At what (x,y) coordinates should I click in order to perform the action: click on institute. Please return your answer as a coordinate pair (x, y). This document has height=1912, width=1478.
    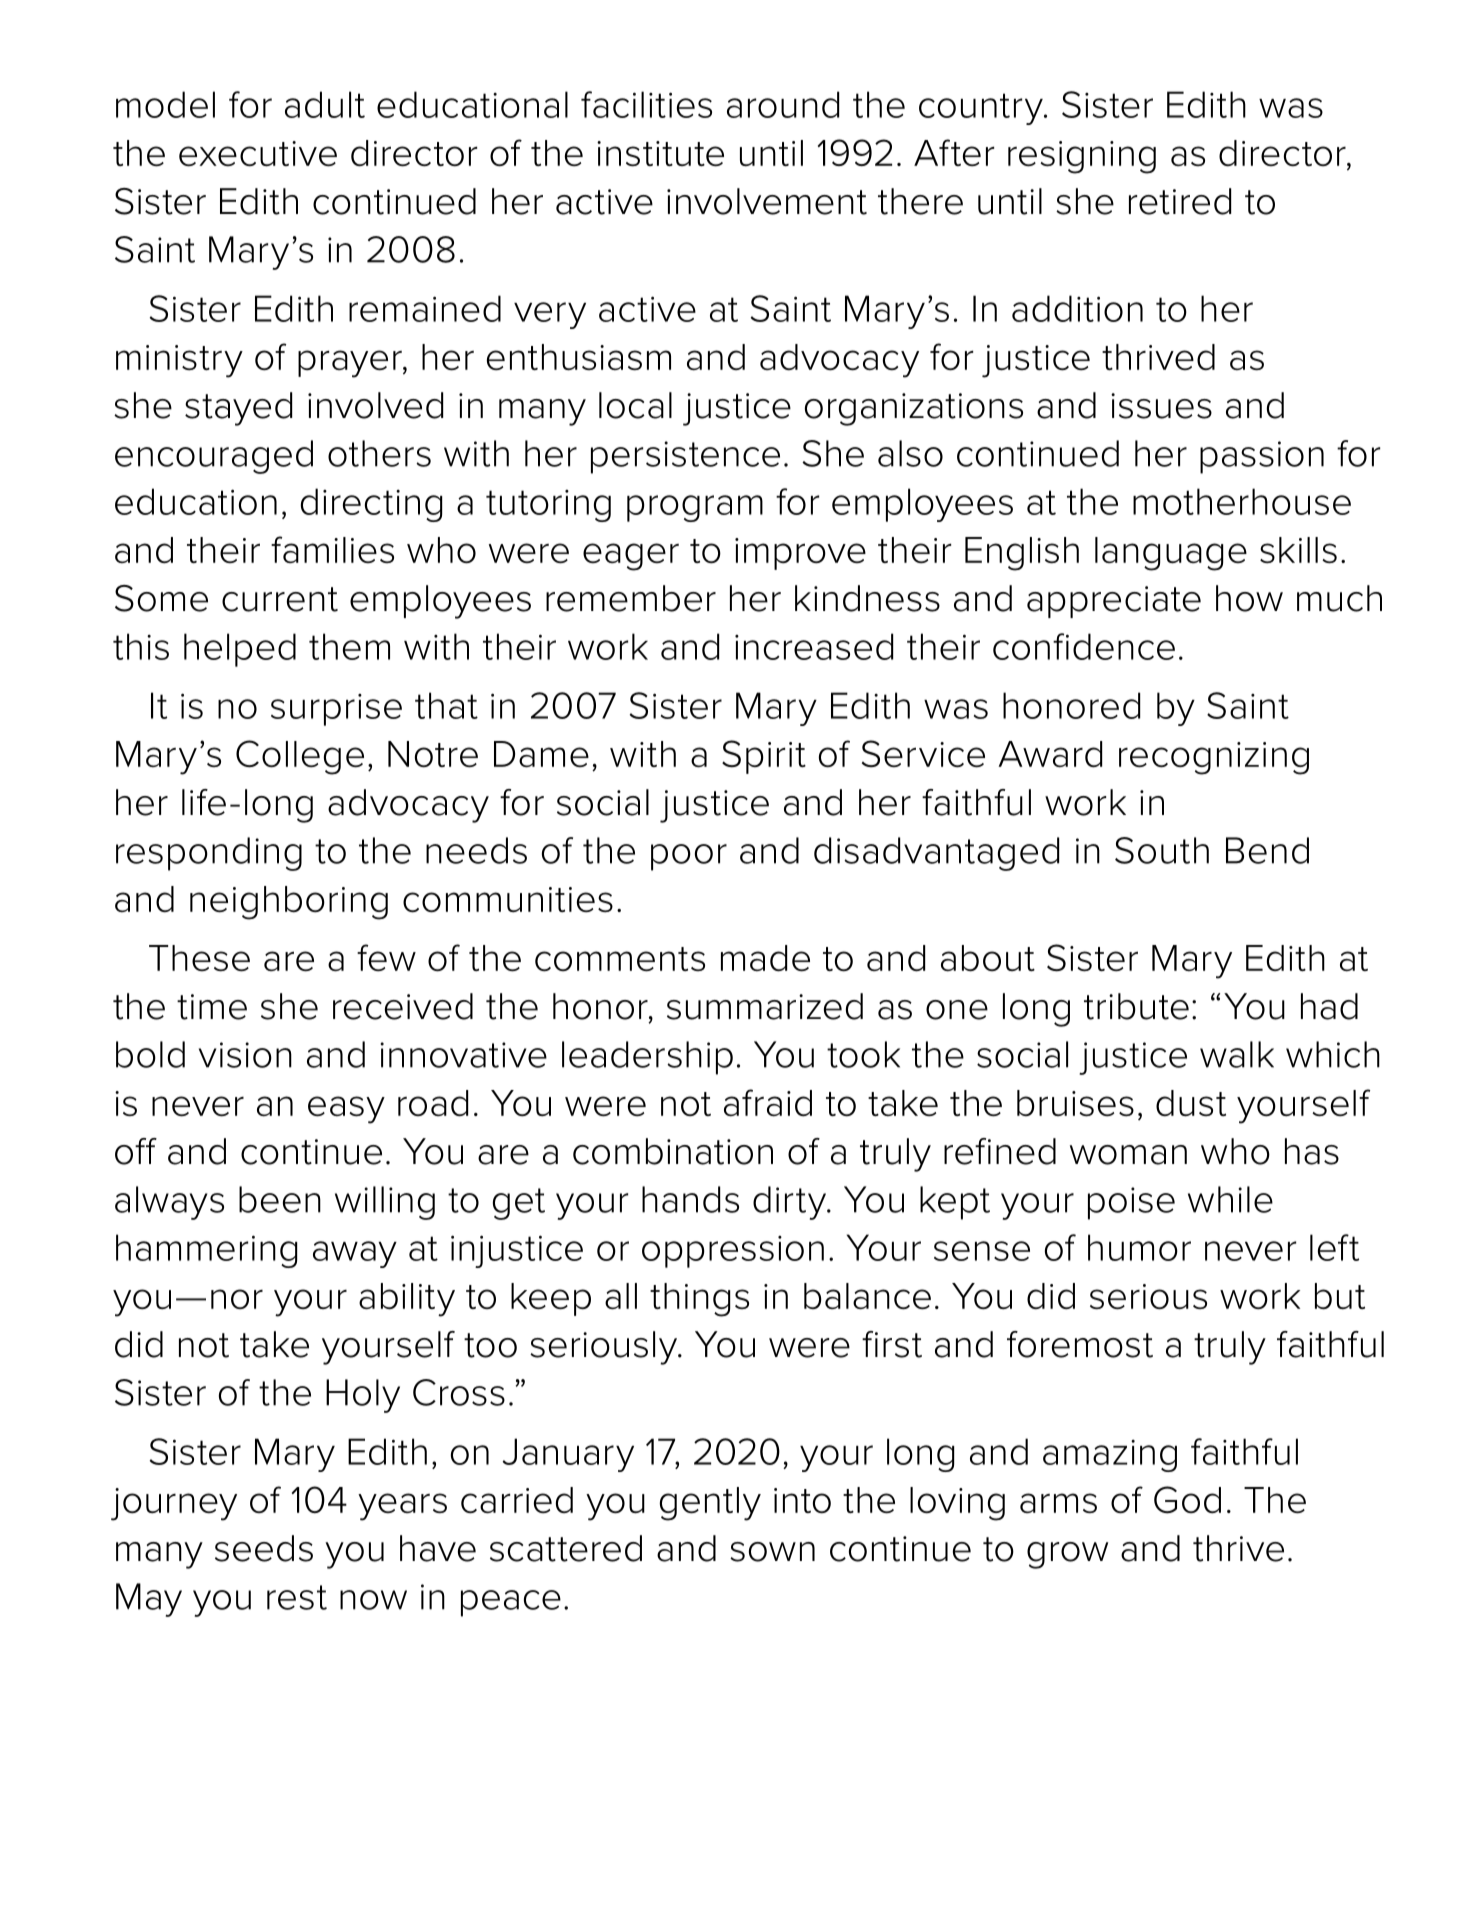
    Looking at the image, I should click on (660, 154).
